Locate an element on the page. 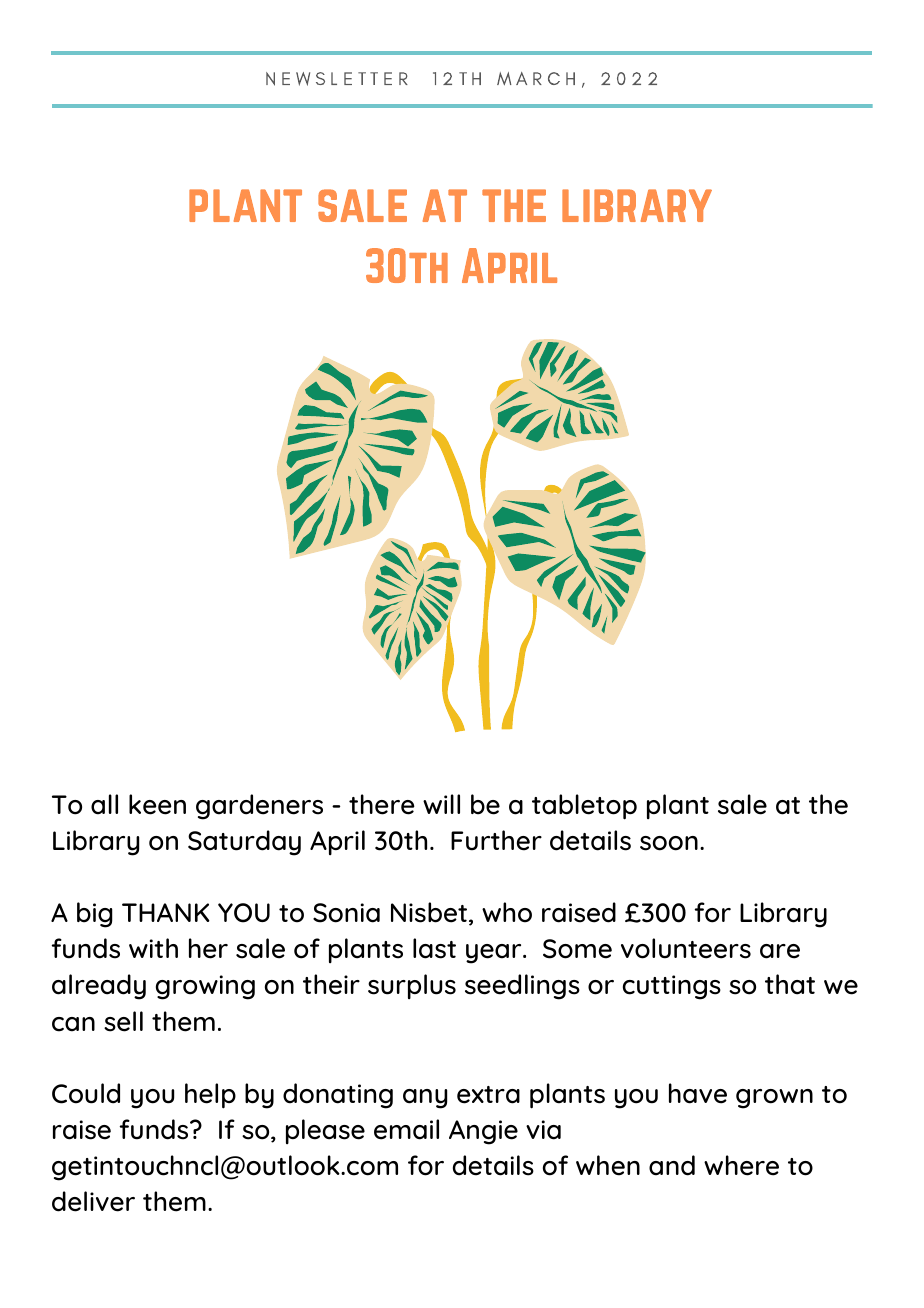 The height and width of the image is (1308, 924). will is located at coordinates (441, 804).
